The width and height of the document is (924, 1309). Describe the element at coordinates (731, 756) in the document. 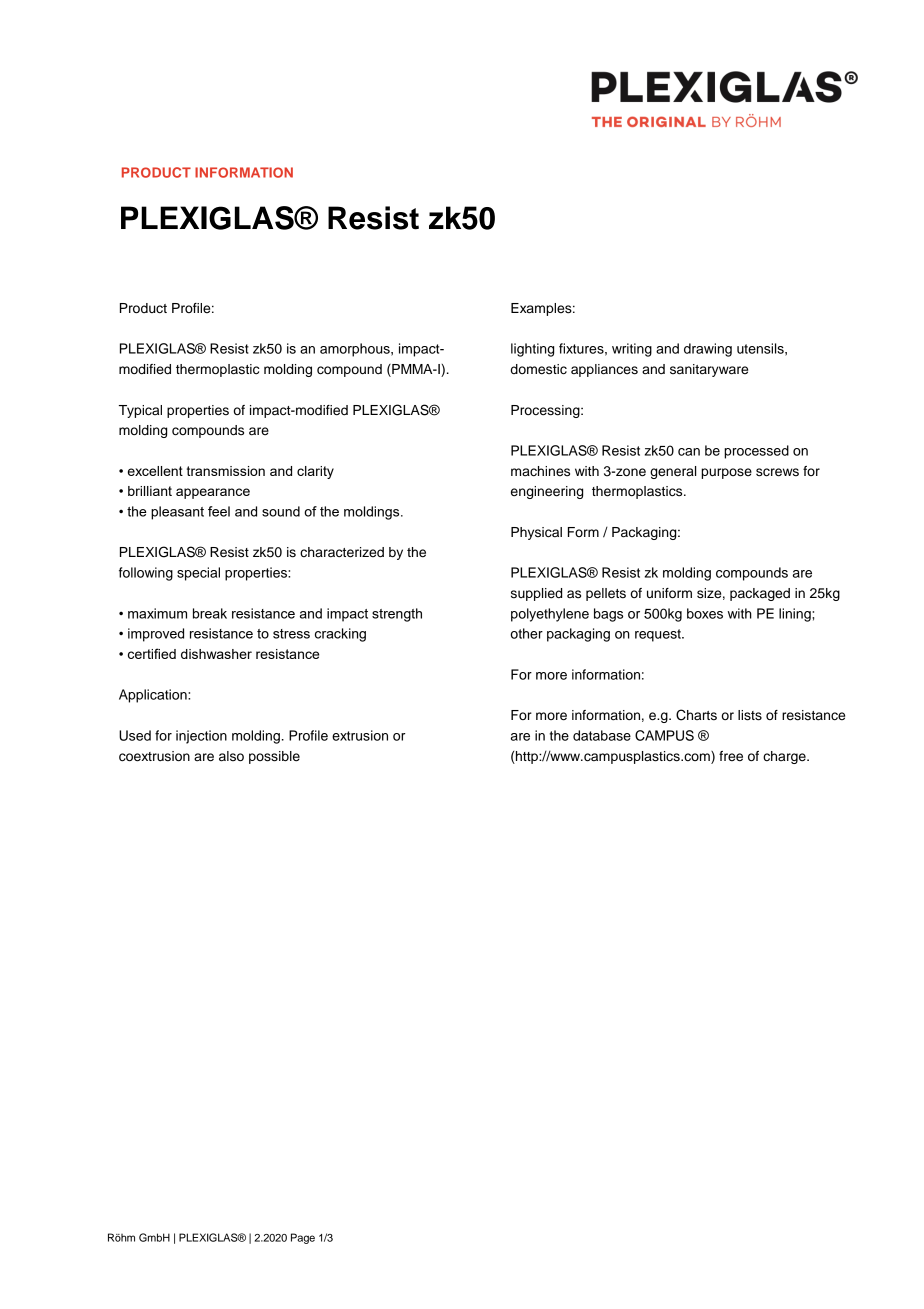

I see `free` at that location.
